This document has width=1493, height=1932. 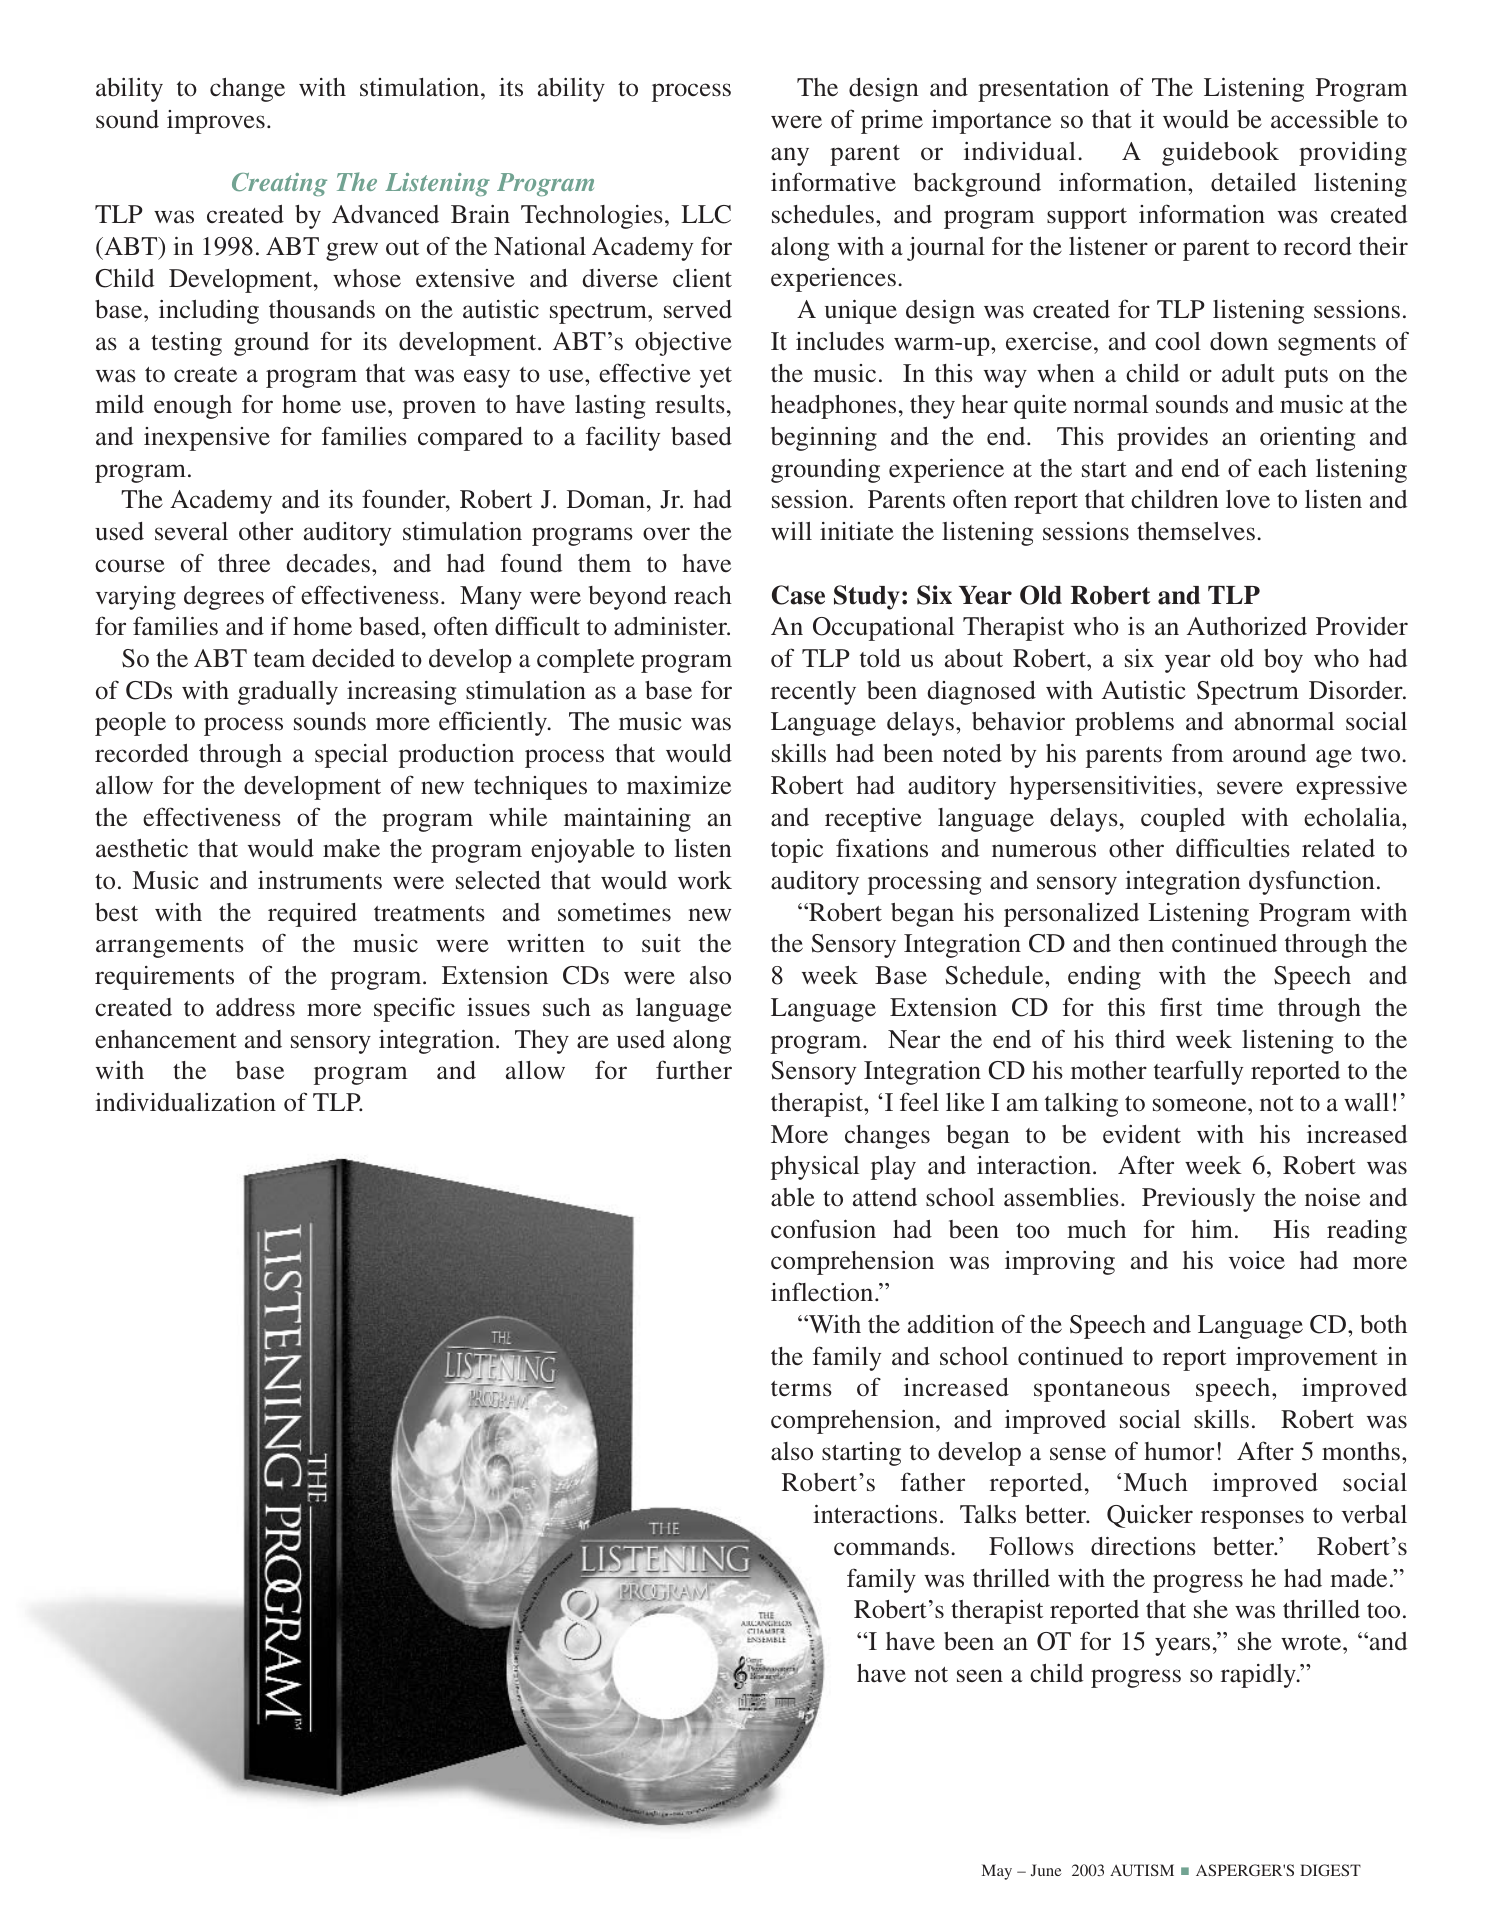 What do you see at coordinates (833, 182) in the document?
I see `informative` at bounding box center [833, 182].
